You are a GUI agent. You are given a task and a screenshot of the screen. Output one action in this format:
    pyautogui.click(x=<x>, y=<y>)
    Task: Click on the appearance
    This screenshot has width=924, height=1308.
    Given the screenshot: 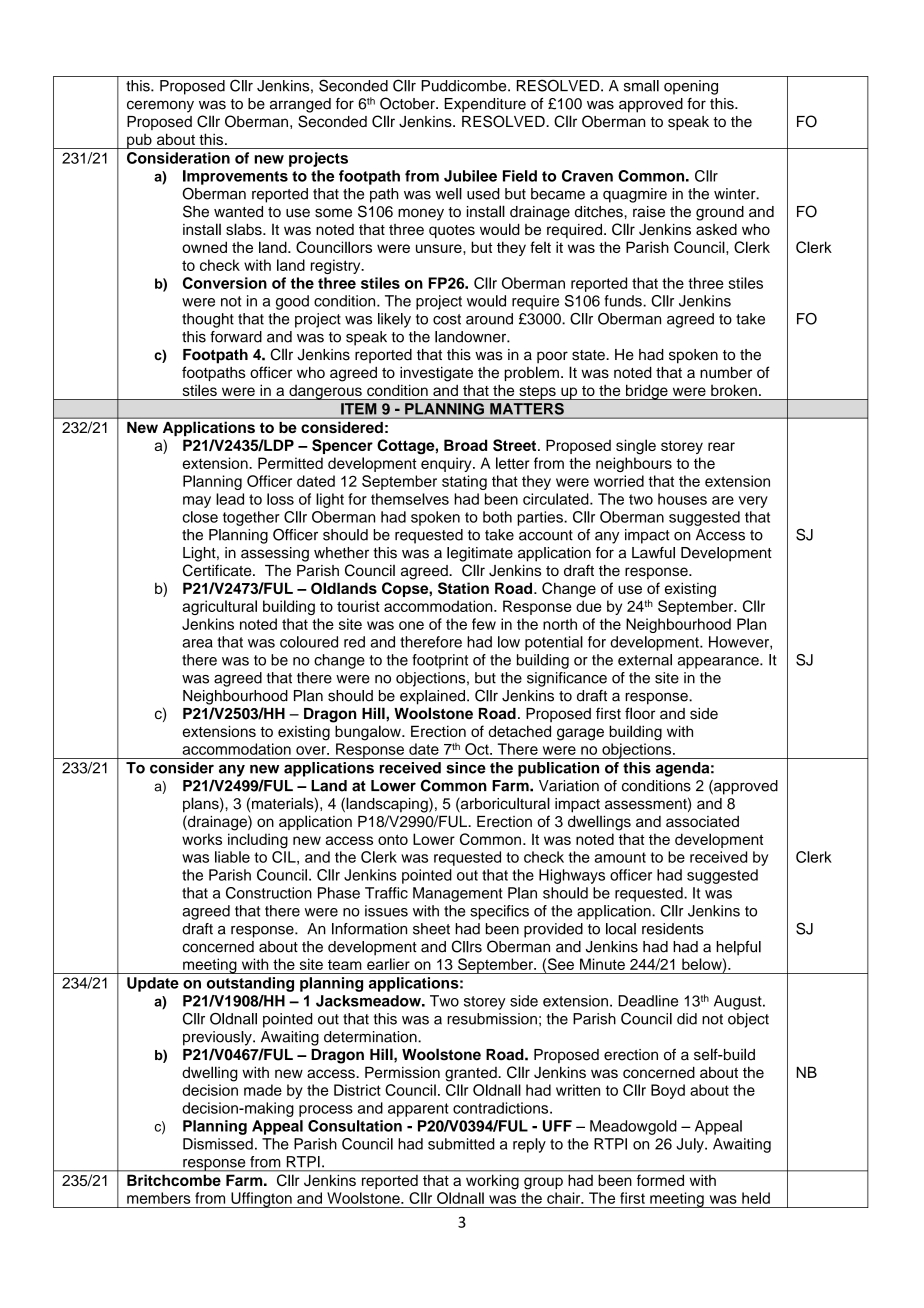 What is the action you would take?
    pyautogui.click(x=719, y=663)
